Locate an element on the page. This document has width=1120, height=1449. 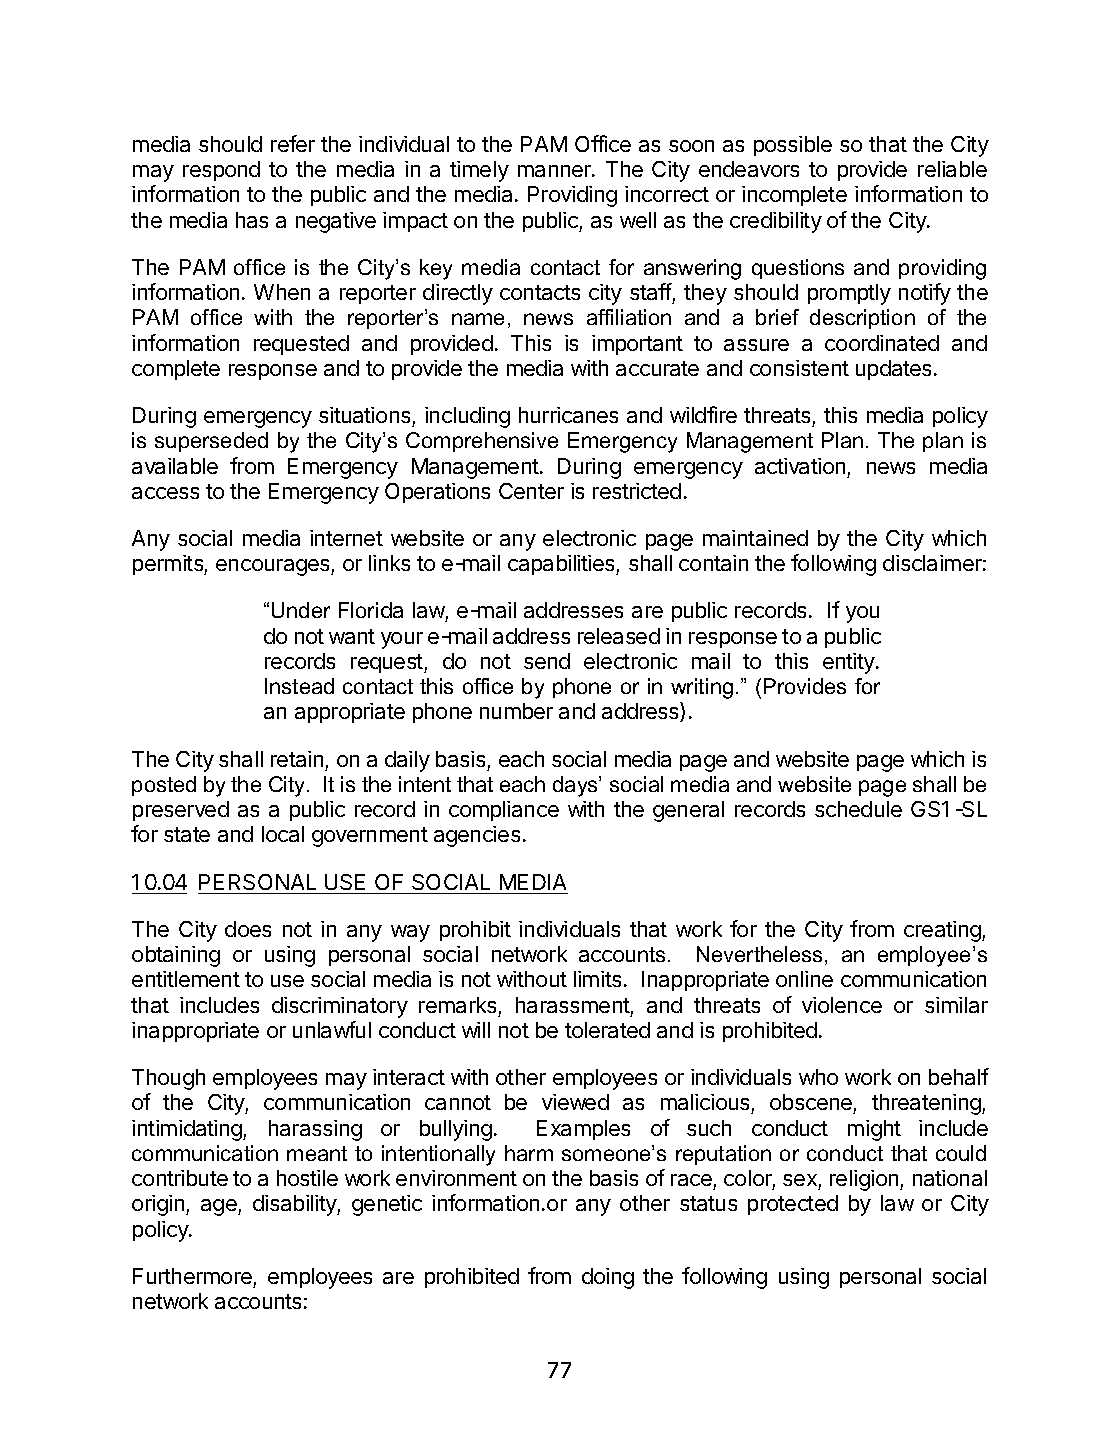
respond is located at coordinates (221, 171).
